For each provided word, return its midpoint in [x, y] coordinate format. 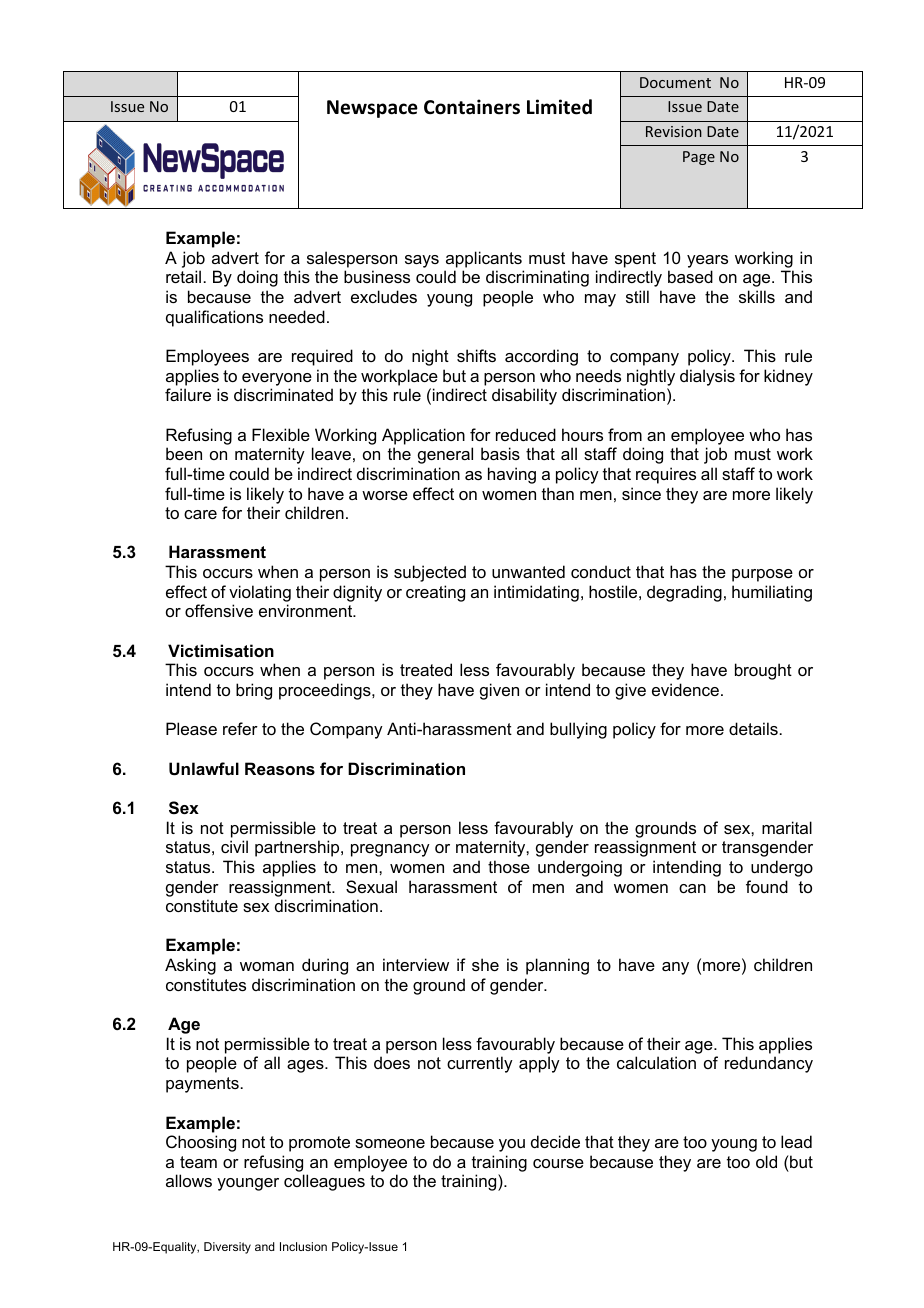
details [753, 728]
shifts [476, 355]
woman [267, 966]
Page [699, 158]
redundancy [769, 1064]
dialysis [707, 377]
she [485, 964]
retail [183, 276]
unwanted [528, 571]
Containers [472, 107]
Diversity [227, 1248]
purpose [762, 575]
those [509, 866]
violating [260, 595]
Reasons [280, 768]
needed [297, 316]
